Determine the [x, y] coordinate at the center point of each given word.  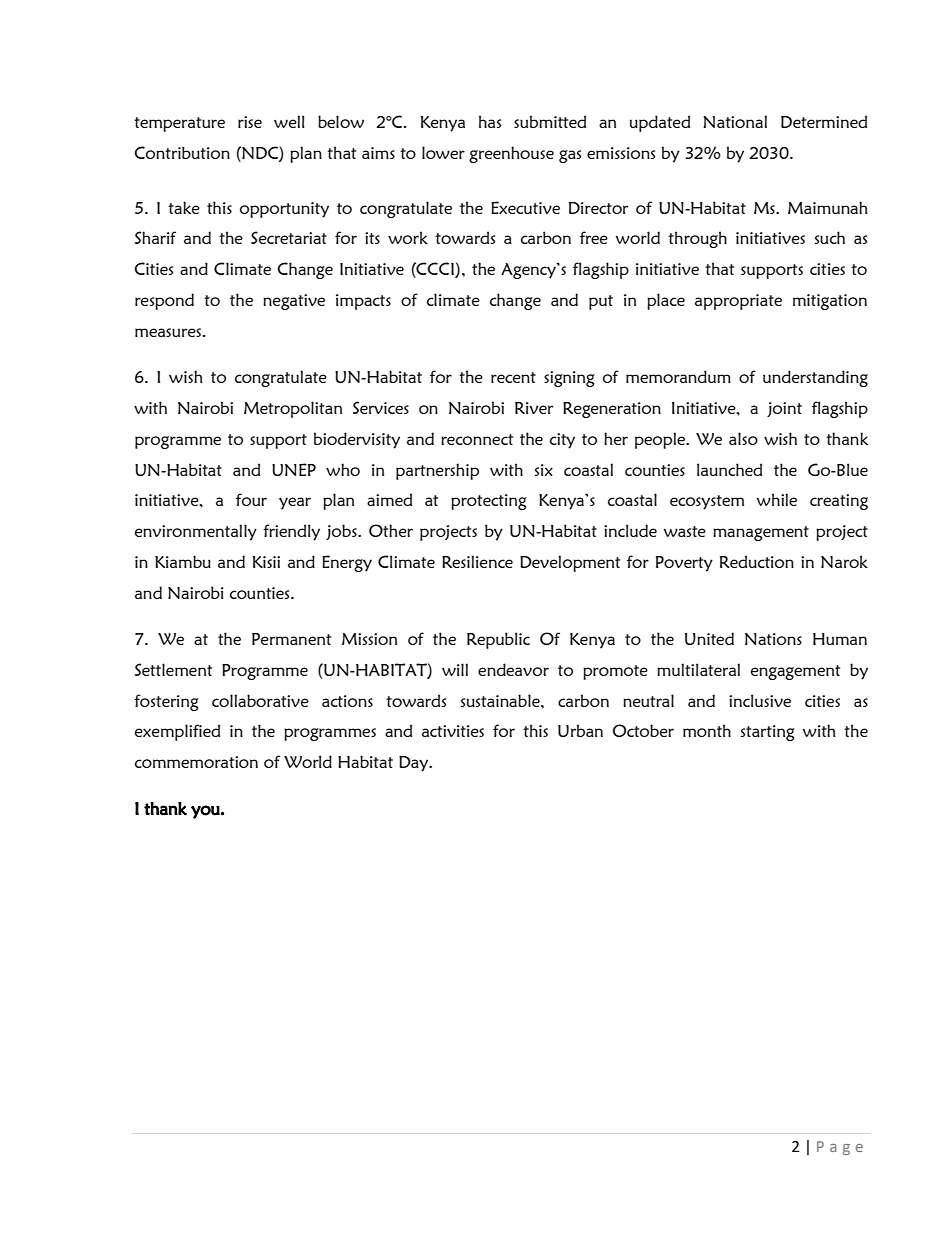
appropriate [738, 302]
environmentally [196, 532]
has [490, 121]
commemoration [196, 762]
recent [513, 377]
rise [250, 122]
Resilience [477, 561]
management [761, 533]
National [735, 121]
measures [169, 332]
